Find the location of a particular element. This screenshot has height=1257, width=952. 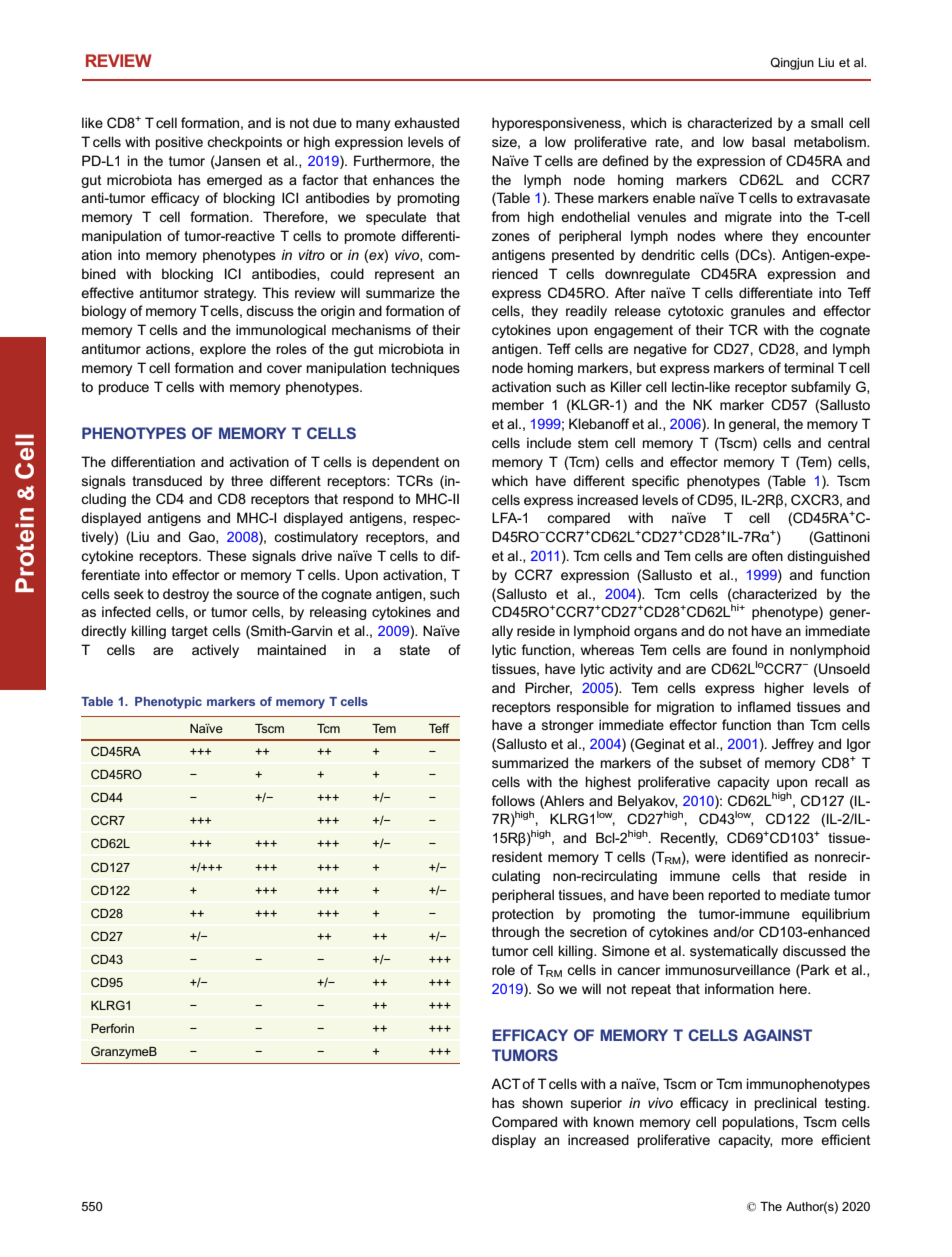

basal is located at coordinates (768, 141).
